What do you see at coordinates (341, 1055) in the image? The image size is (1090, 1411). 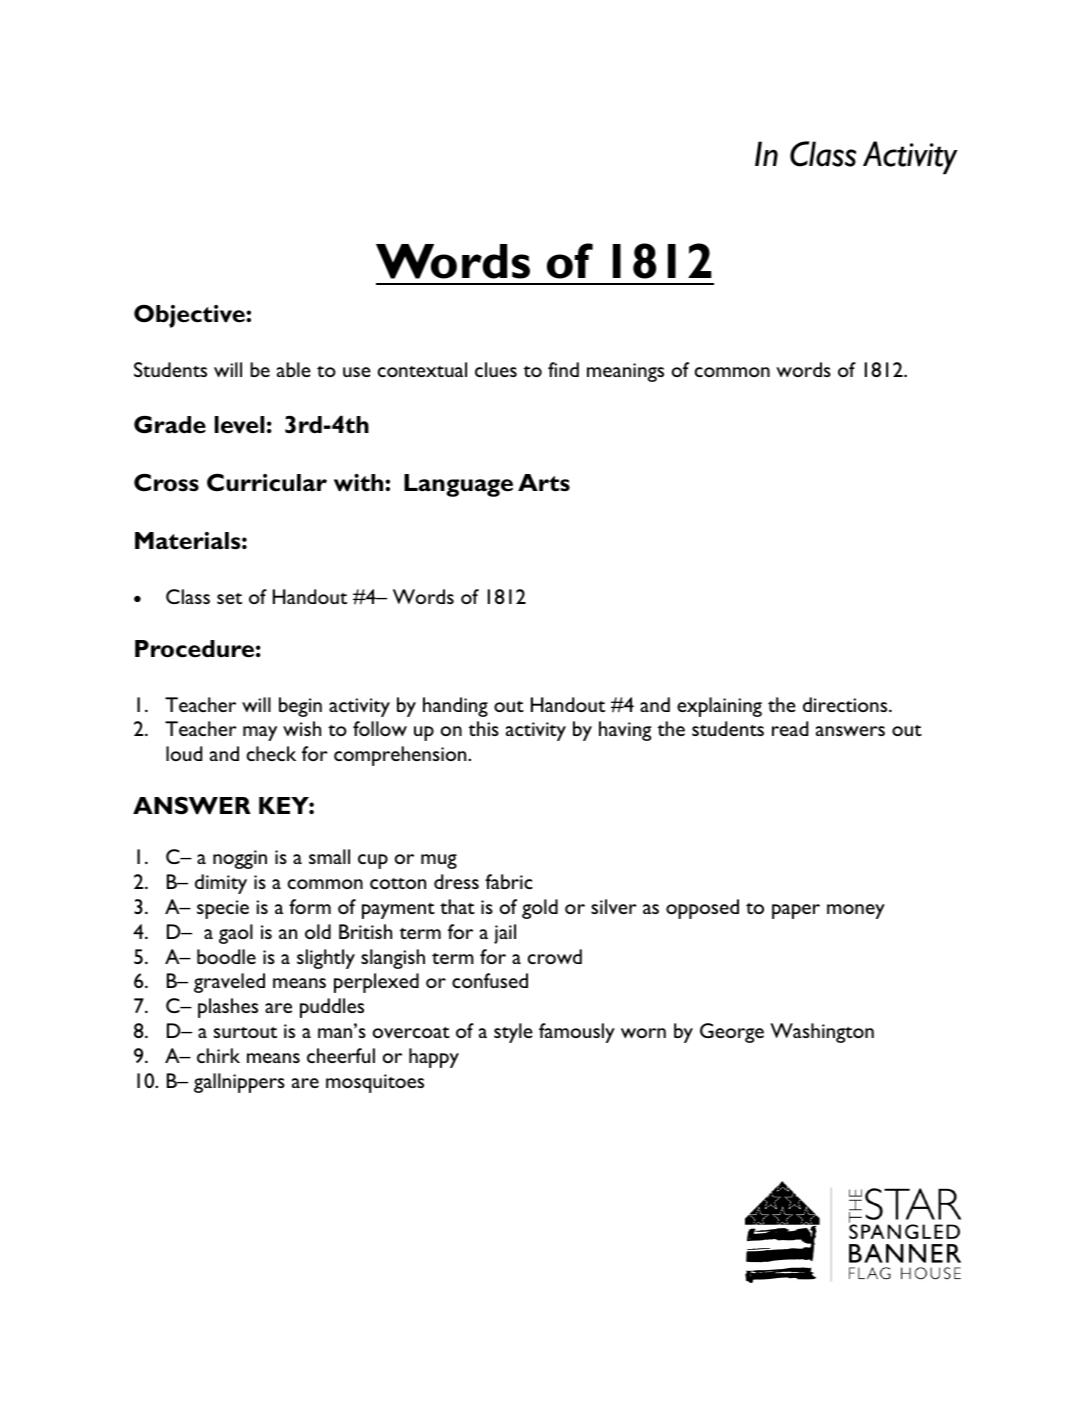 I see `cheerful` at bounding box center [341, 1055].
